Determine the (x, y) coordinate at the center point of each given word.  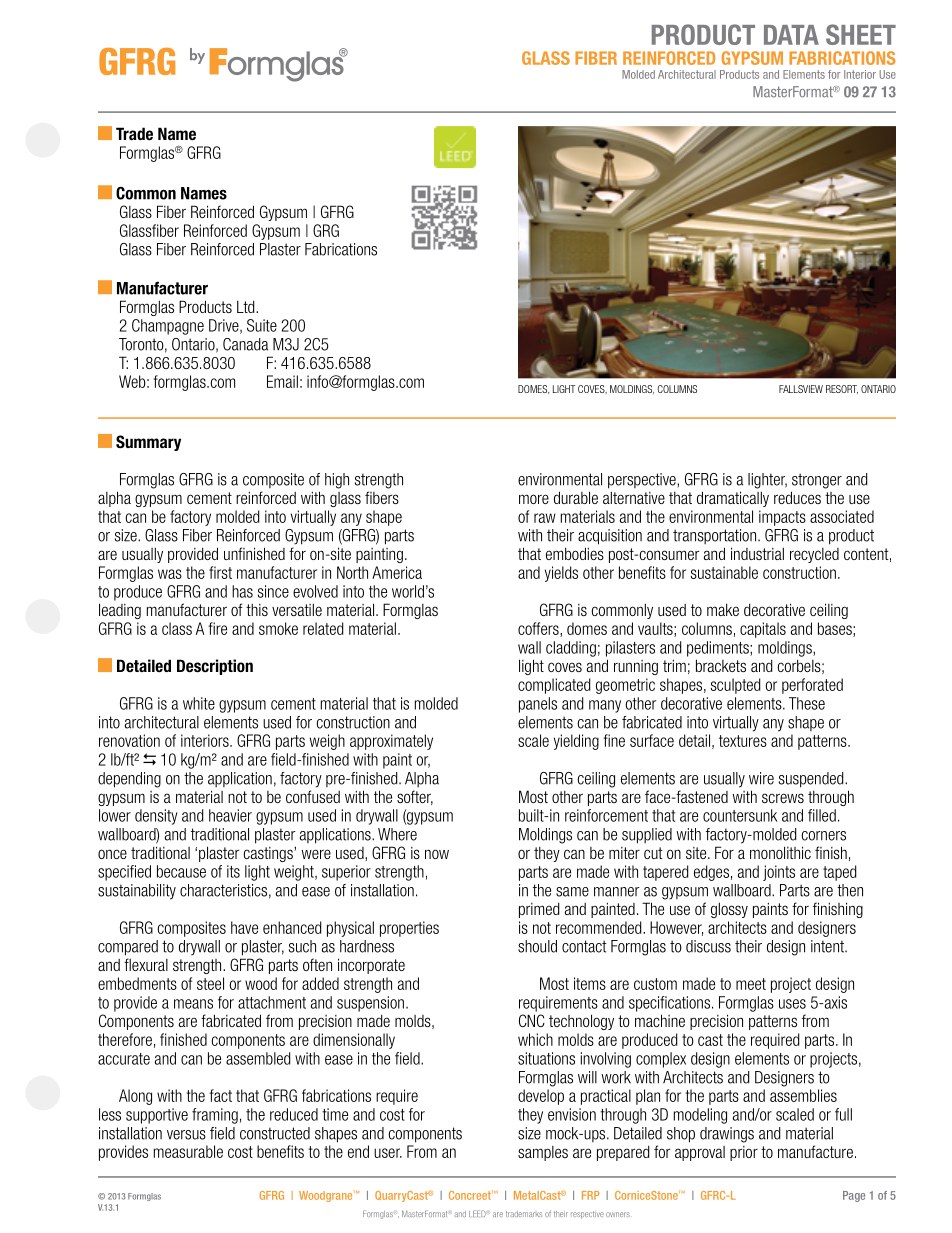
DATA (791, 35)
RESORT (842, 389)
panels (538, 705)
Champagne (168, 327)
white (199, 703)
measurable (188, 1151)
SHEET (861, 34)
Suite (262, 325)
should (537, 946)
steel (210, 983)
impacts (782, 518)
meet (751, 984)
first (220, 572)
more (534, 499)
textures (743, 741)
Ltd (247, 307)
